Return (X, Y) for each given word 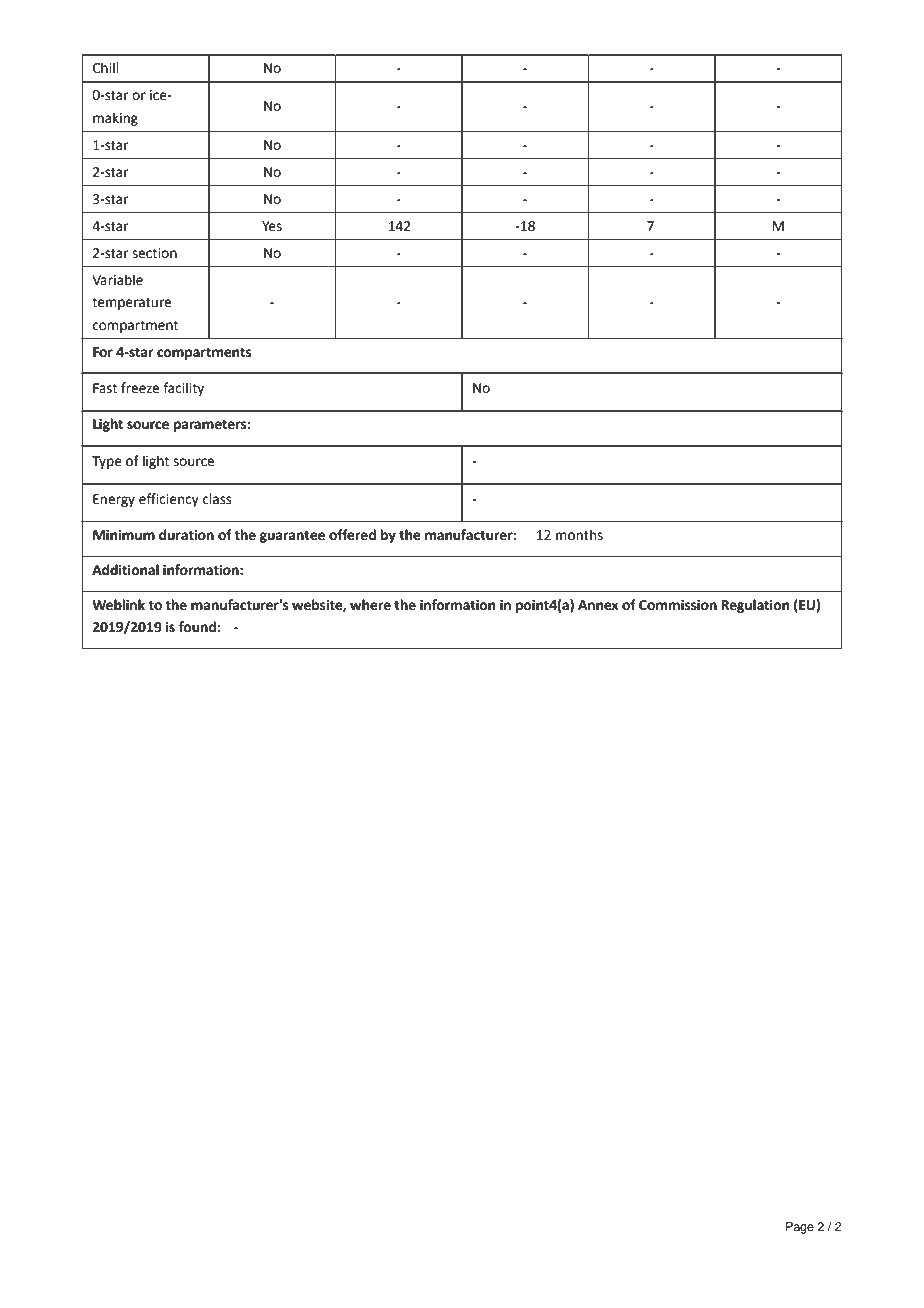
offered (352, 535)
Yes (272, 226)
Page (800, 1228)
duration (186, 535)
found (197, 627)
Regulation (755, 606)
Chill (105, 68)
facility (183, 389)
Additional (125, 570)
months (579, 535)
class (217, 499)
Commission (678, 605)
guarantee (292, 536)
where (370, 605)
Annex (598, 605)
